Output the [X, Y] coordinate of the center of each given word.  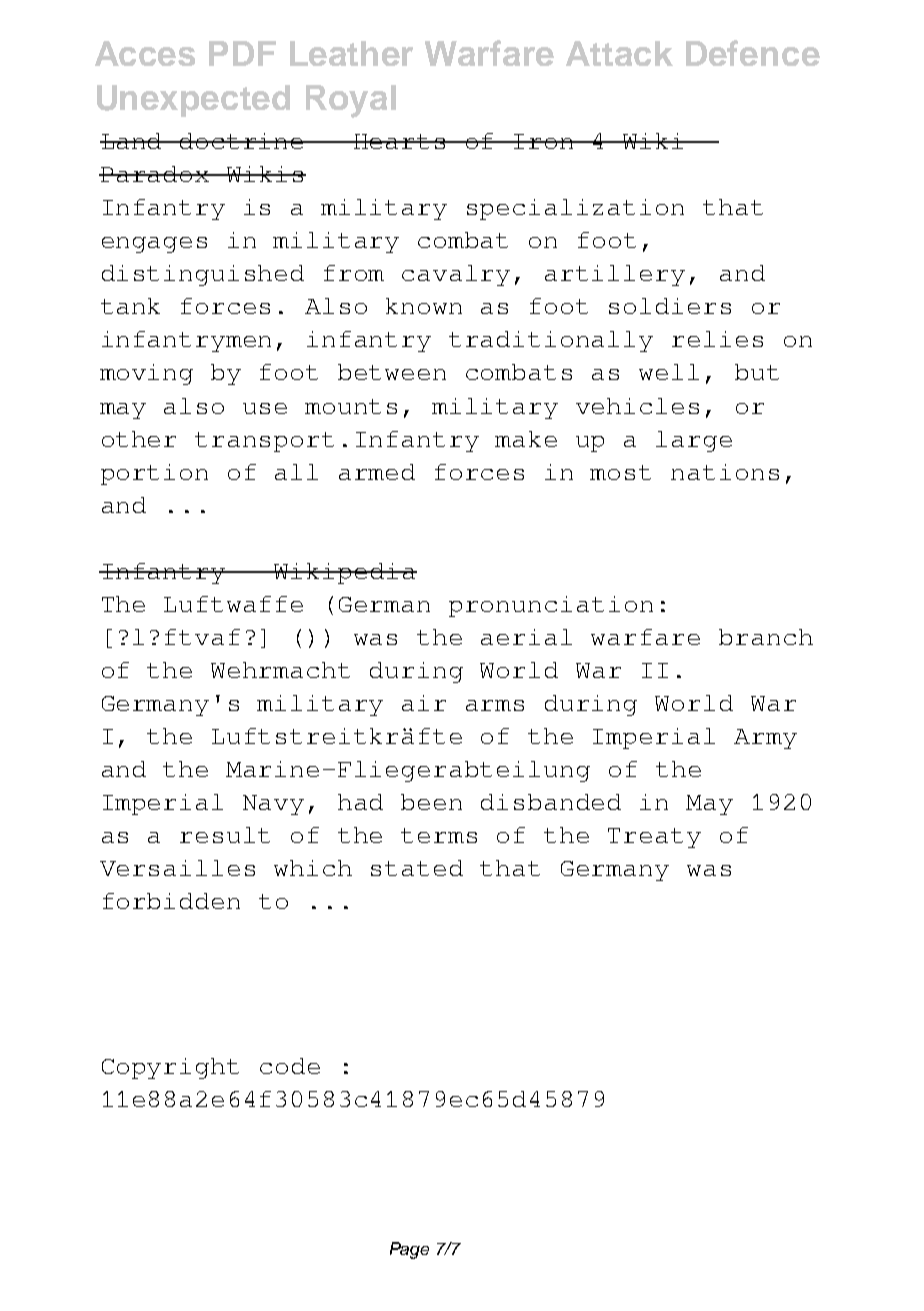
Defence [753, 53]
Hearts [401, 141]
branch [766, 637]
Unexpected [193, 101]
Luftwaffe [233, 604]
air [424, 703]
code [290, 1066]
